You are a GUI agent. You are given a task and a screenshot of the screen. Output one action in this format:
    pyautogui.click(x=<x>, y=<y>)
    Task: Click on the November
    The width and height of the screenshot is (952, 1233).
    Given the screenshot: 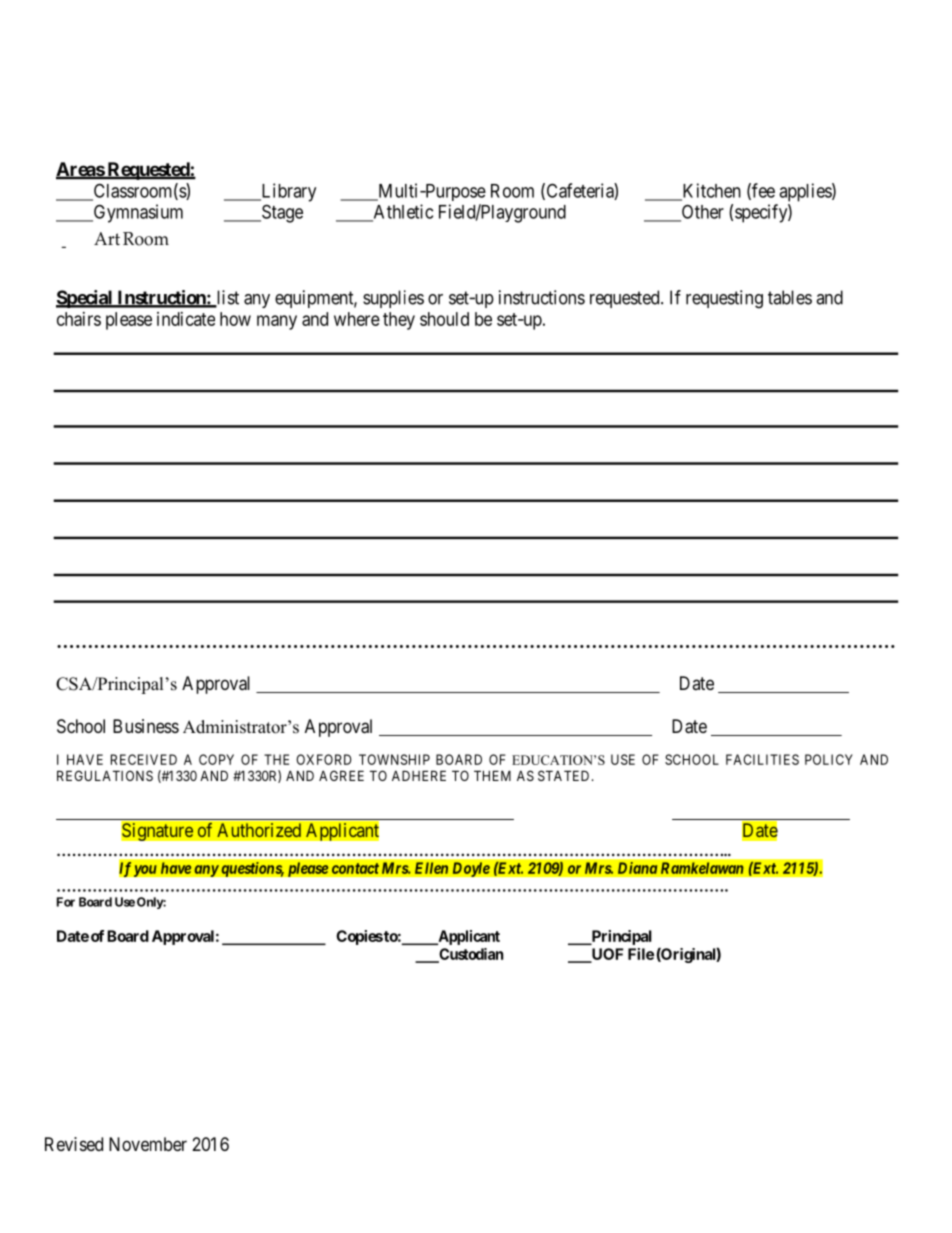 What is the action you would take?
    pyautogui.click(x=148, y=1144)
